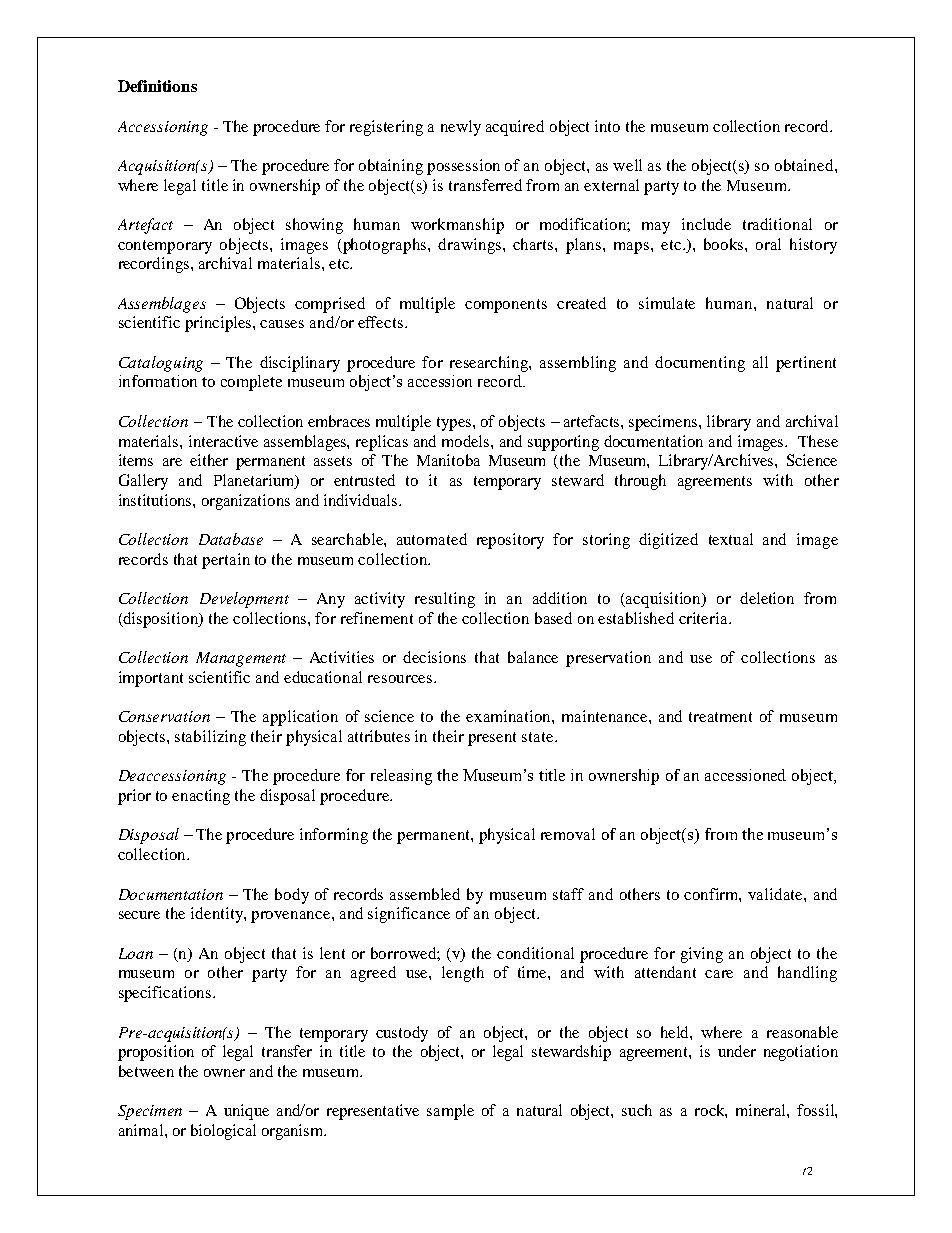  What do you see at coordinates (246, 1112) in the screenshot?
I see `unique` at bounding box center [246, 1112].
